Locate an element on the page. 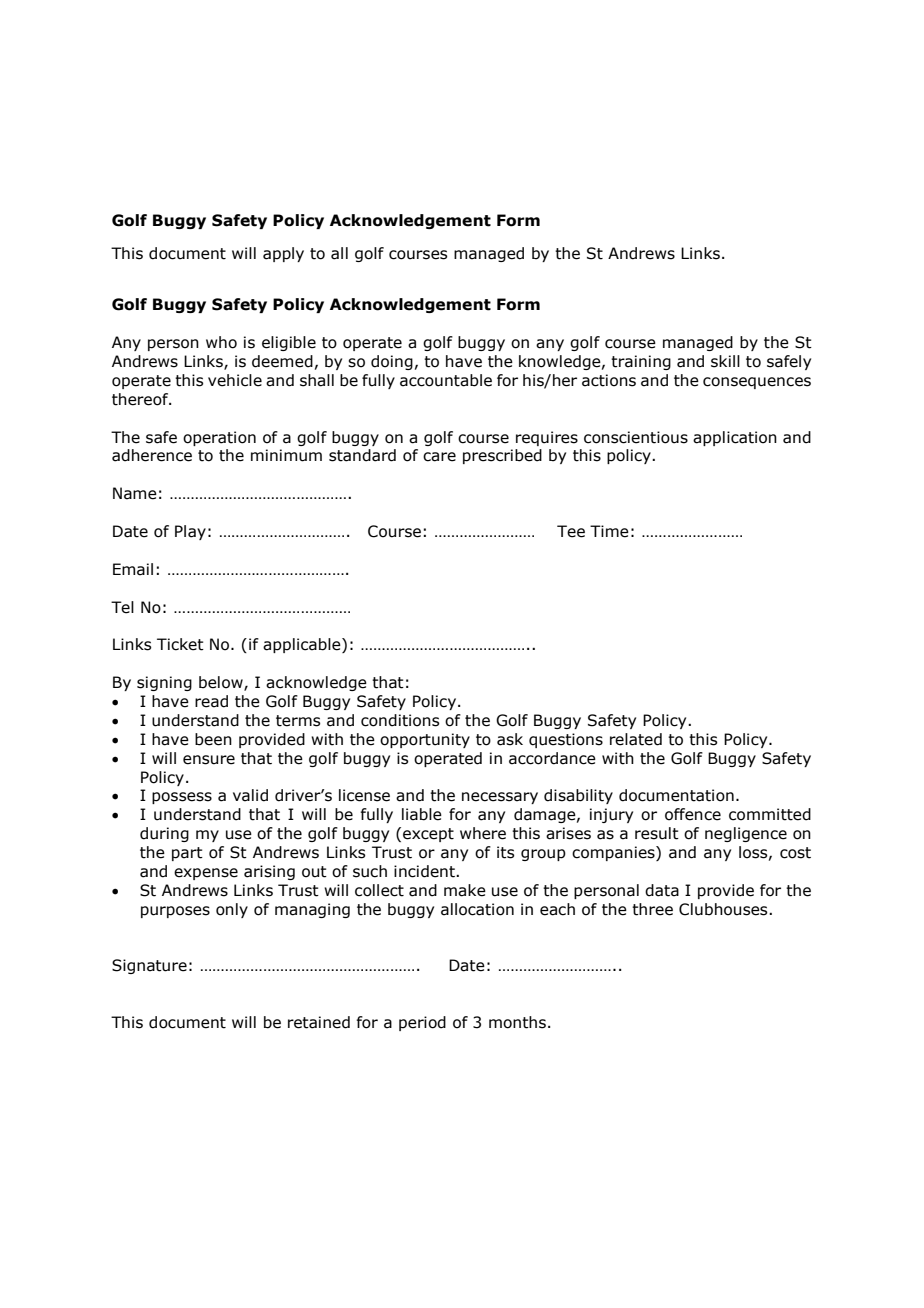  conditions is located at coordinates (400, 720).
